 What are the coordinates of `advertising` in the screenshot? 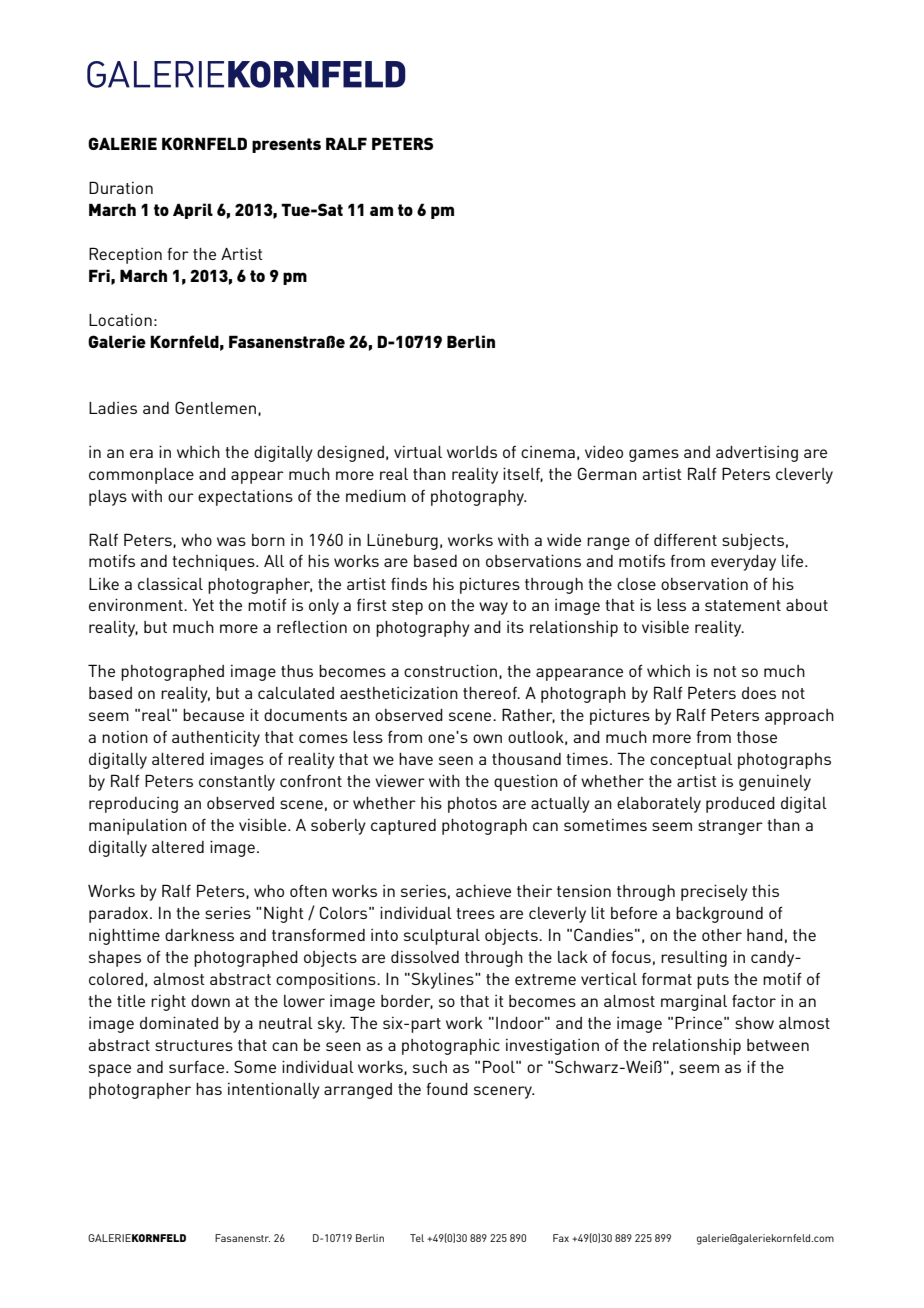 It's located at (757, 454).
